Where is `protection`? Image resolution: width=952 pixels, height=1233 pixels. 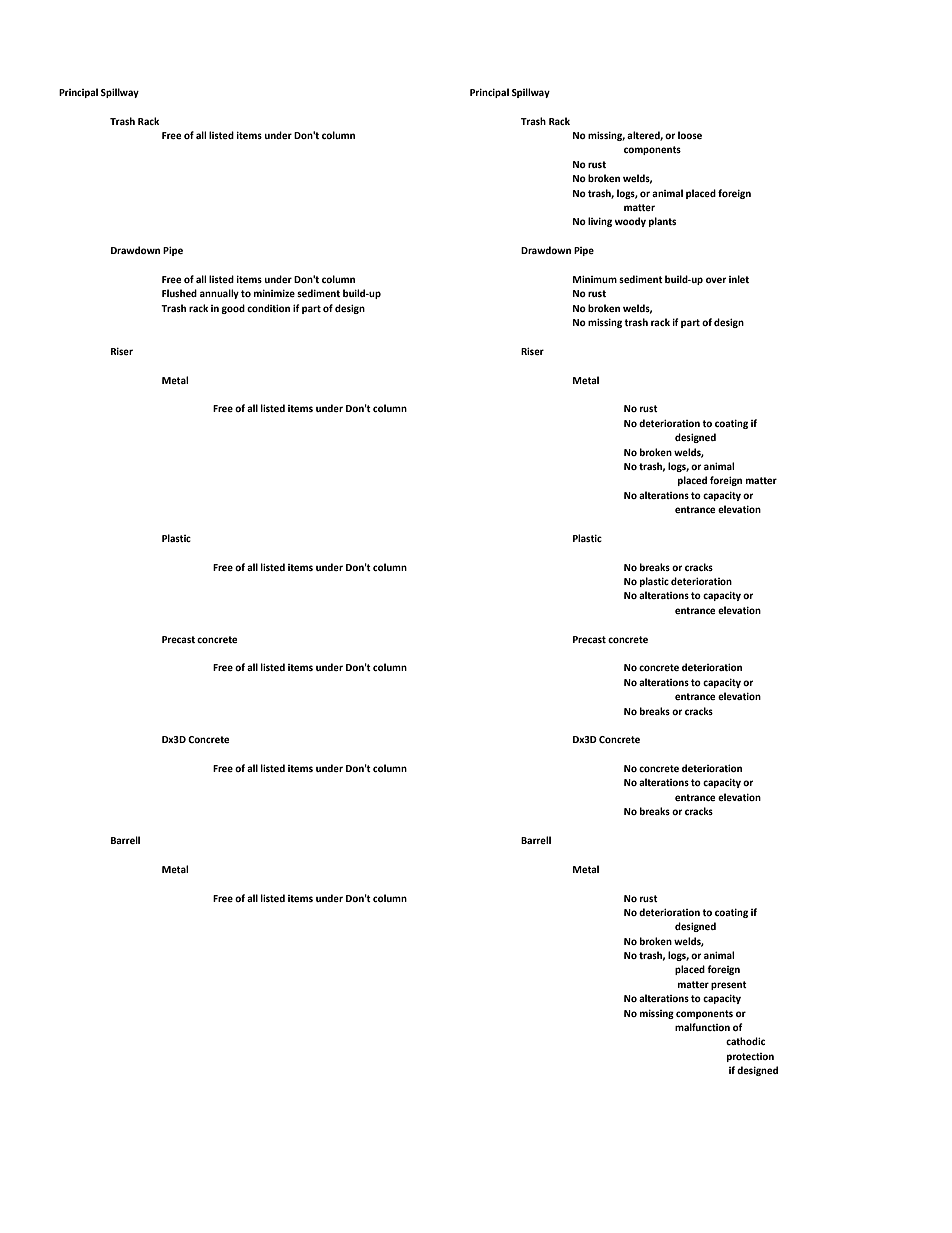
protection is located at coordinates (750, 1057).
